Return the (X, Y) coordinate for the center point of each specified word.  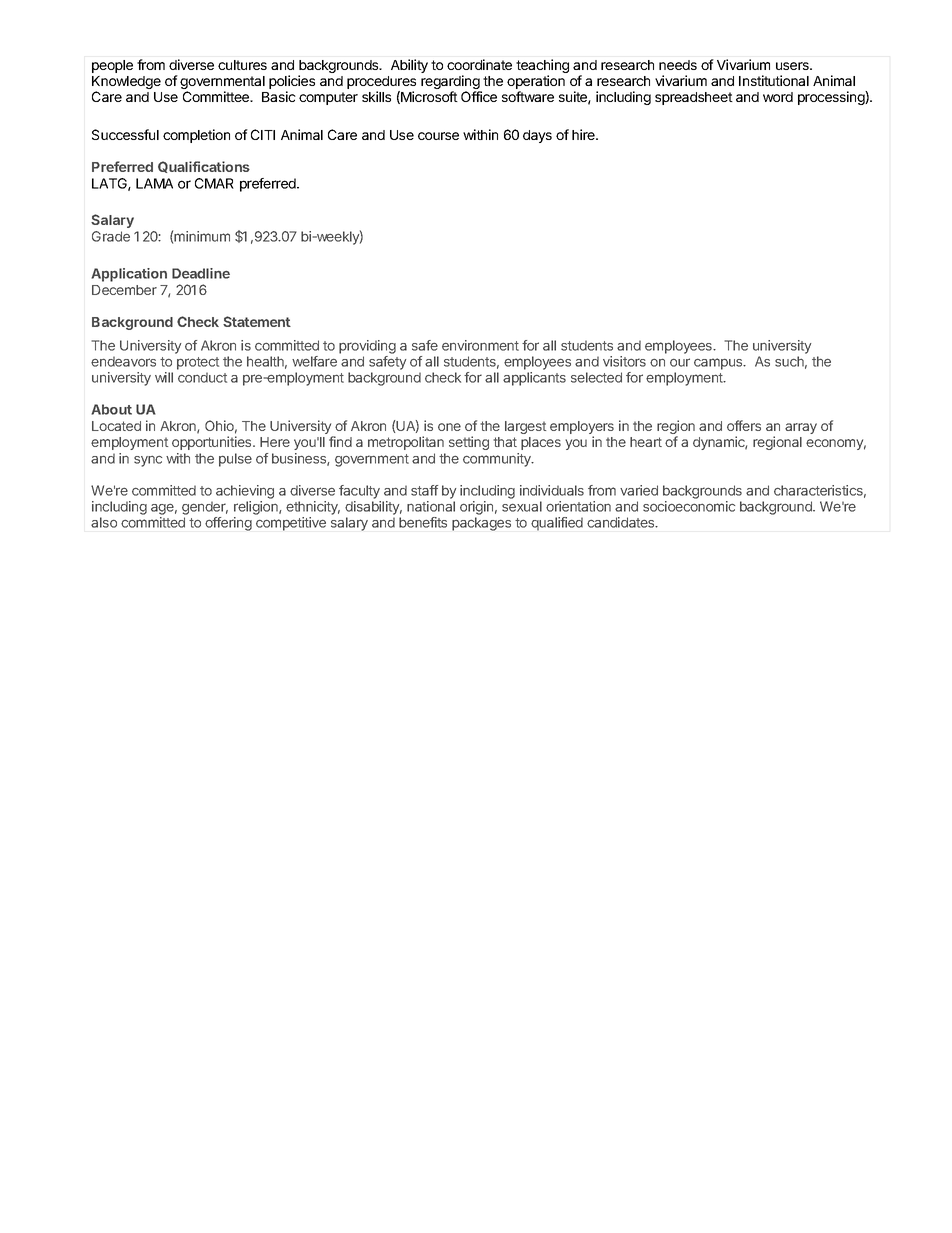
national (431, 506)
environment (480, 345)
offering (228, 524)
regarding (451, 83)
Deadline (201, 273)
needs (678, 65)
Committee (217, 96)
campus (719, 364)
